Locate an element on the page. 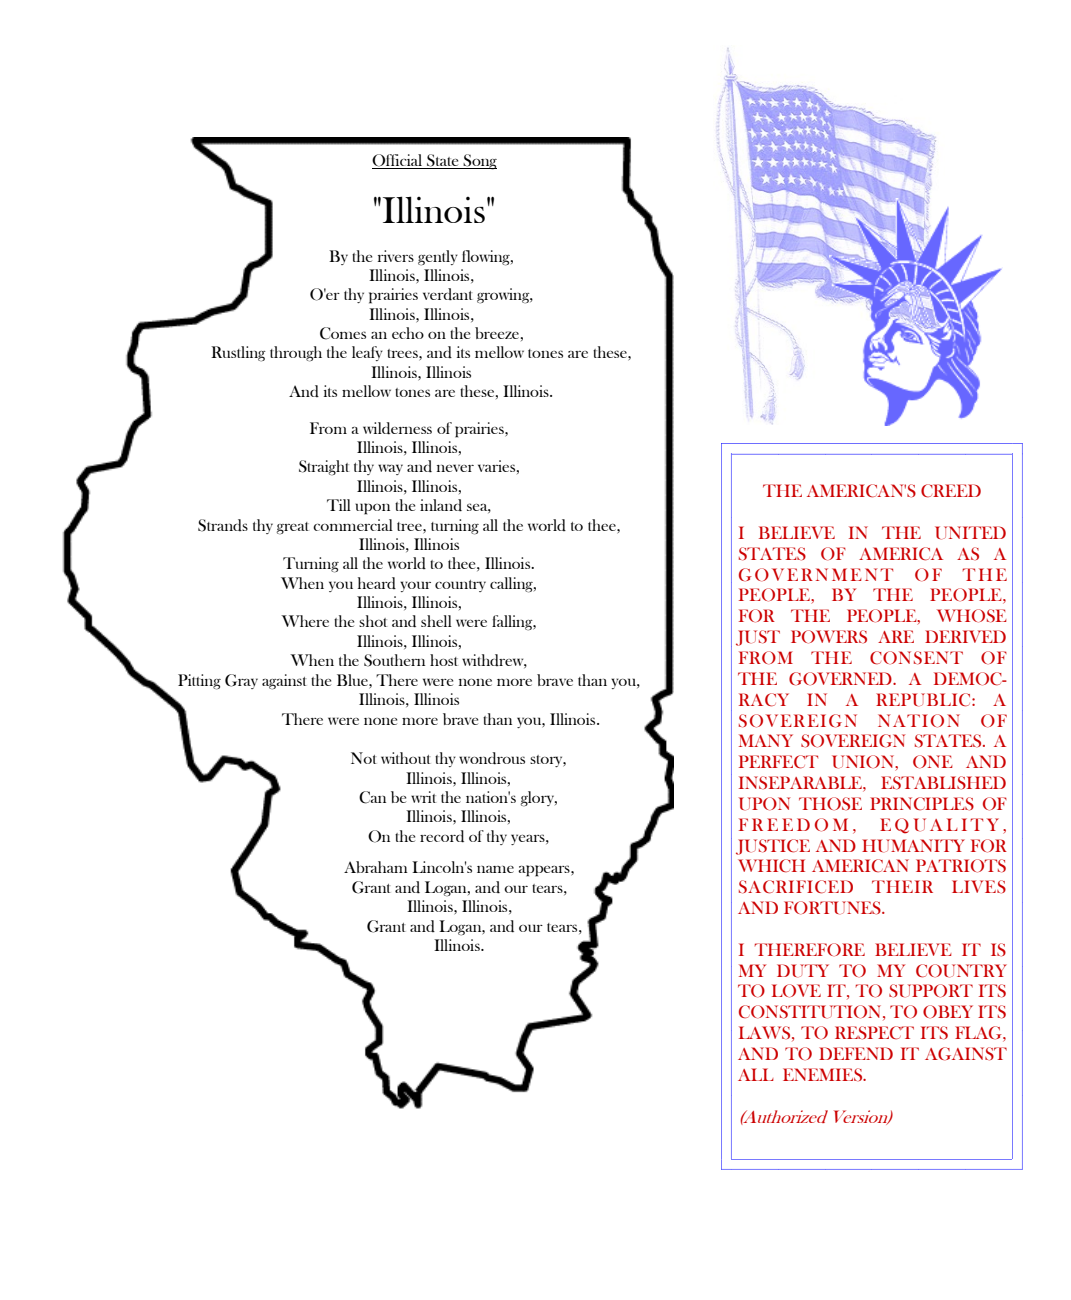 The width and height of the document is (1071, 1300). ESTABLISHED is located at coordinates (943, 783).
